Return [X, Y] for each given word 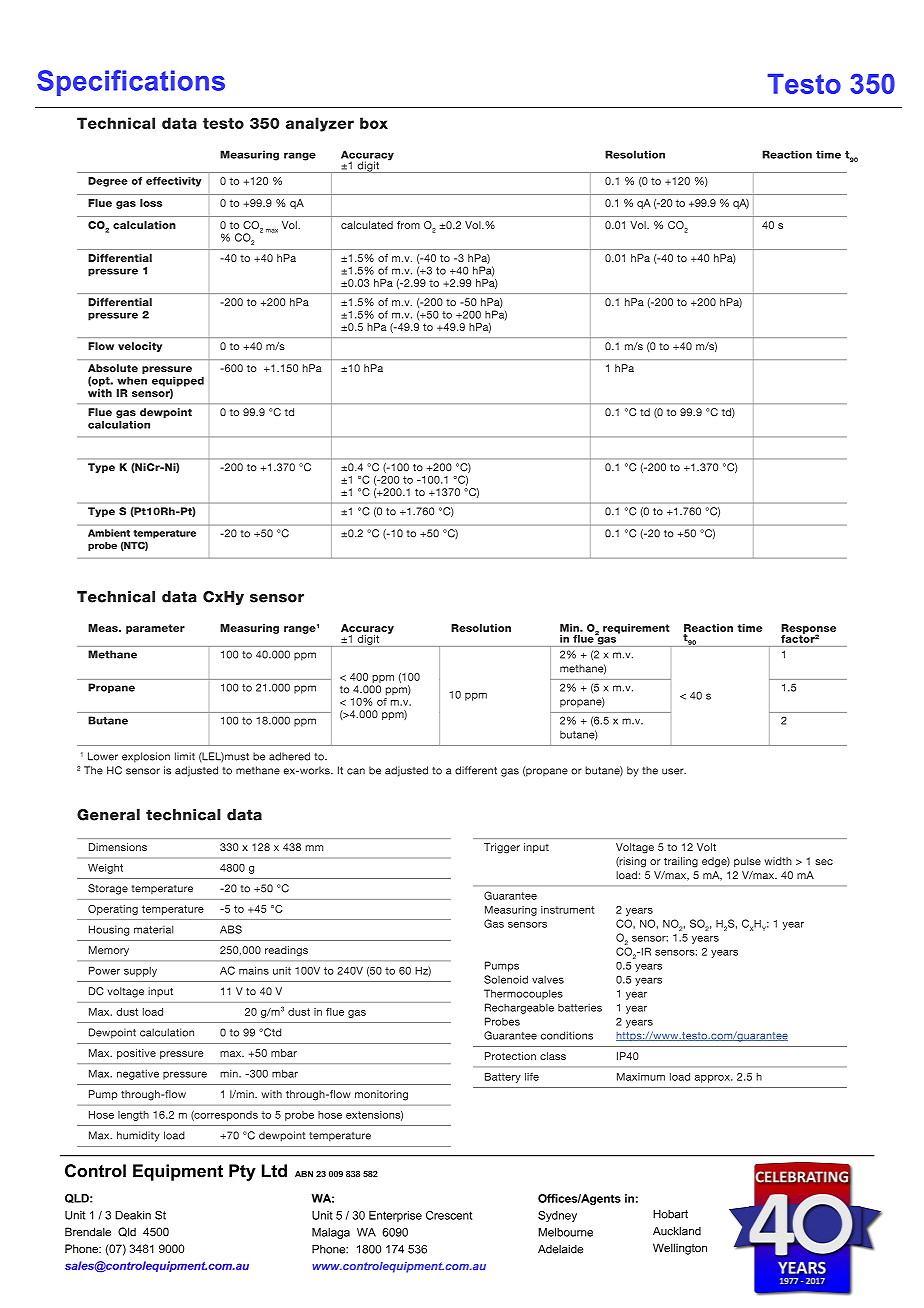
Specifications [131, 83]
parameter [155, 629]
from [408, 225]
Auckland [677, 1231]
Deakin [133, 1215]
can [356, 771]
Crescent [449, 1215]
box [374, 123]
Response [808, 630]
